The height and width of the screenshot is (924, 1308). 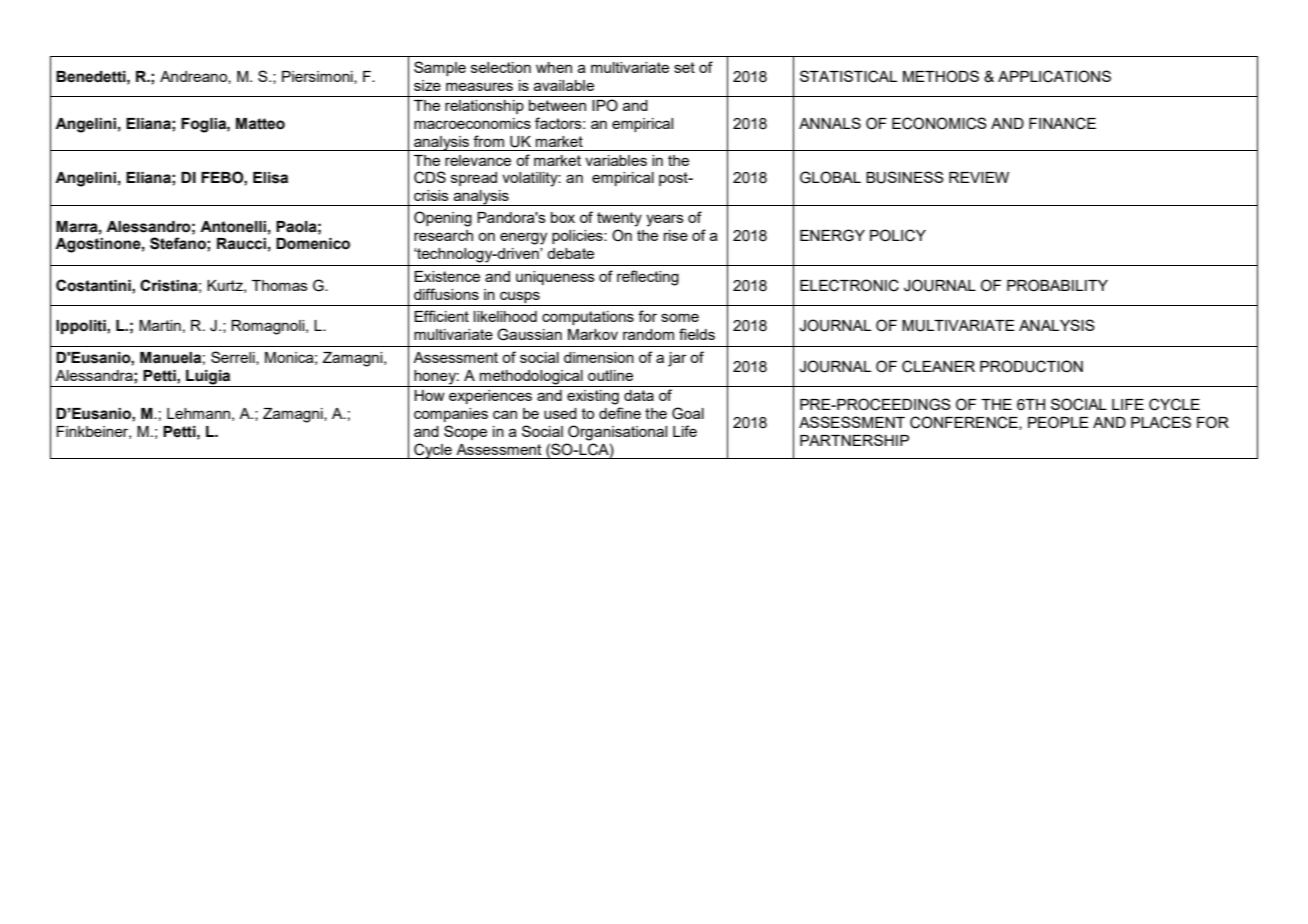 I want to click on Martin, so click(x=160, y=325).
